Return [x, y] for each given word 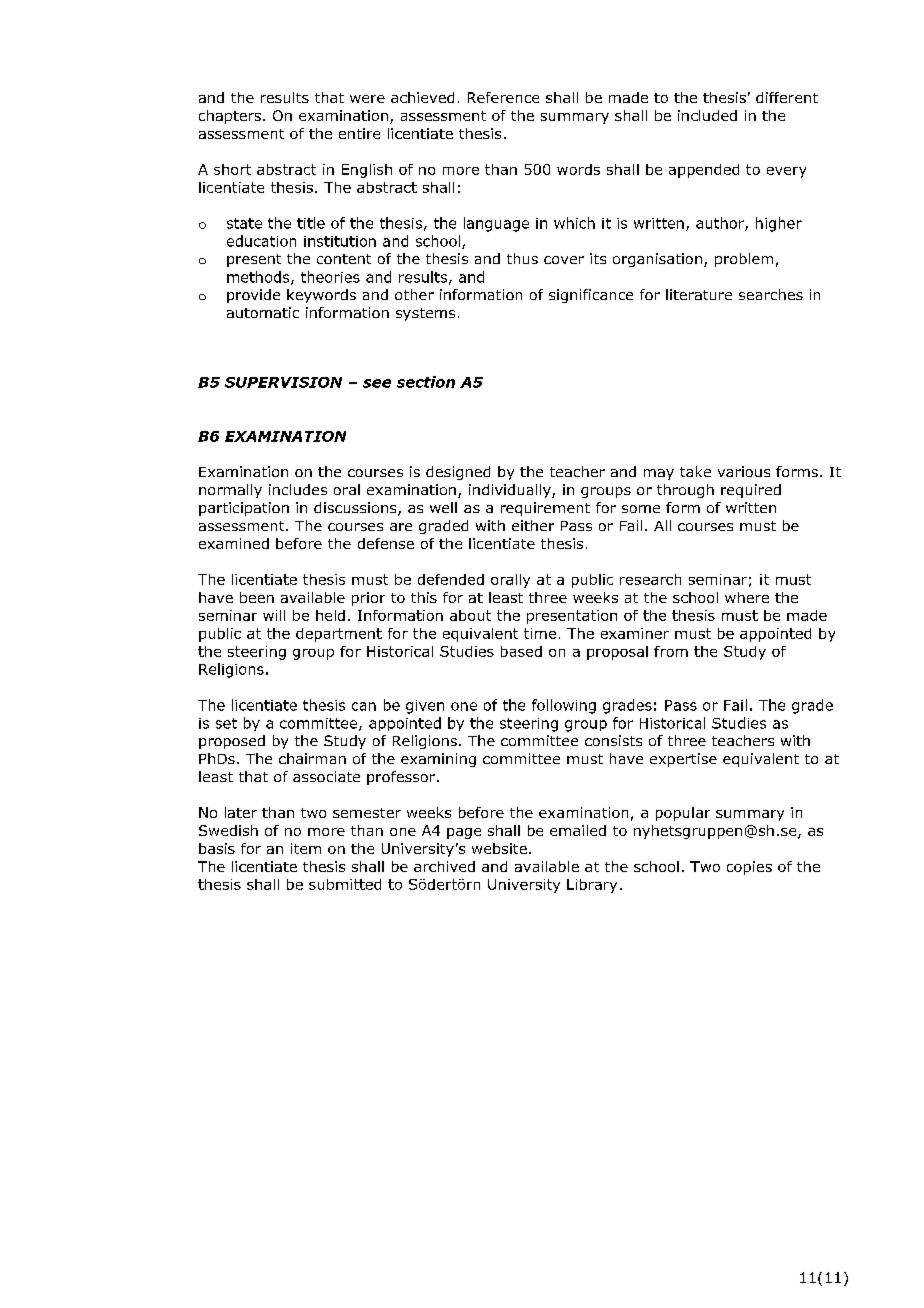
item [306, 848]
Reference [503, 97]
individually [511, 491]
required [751, 491]
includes [298, 489]
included [707, 115]
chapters [230, 117]
